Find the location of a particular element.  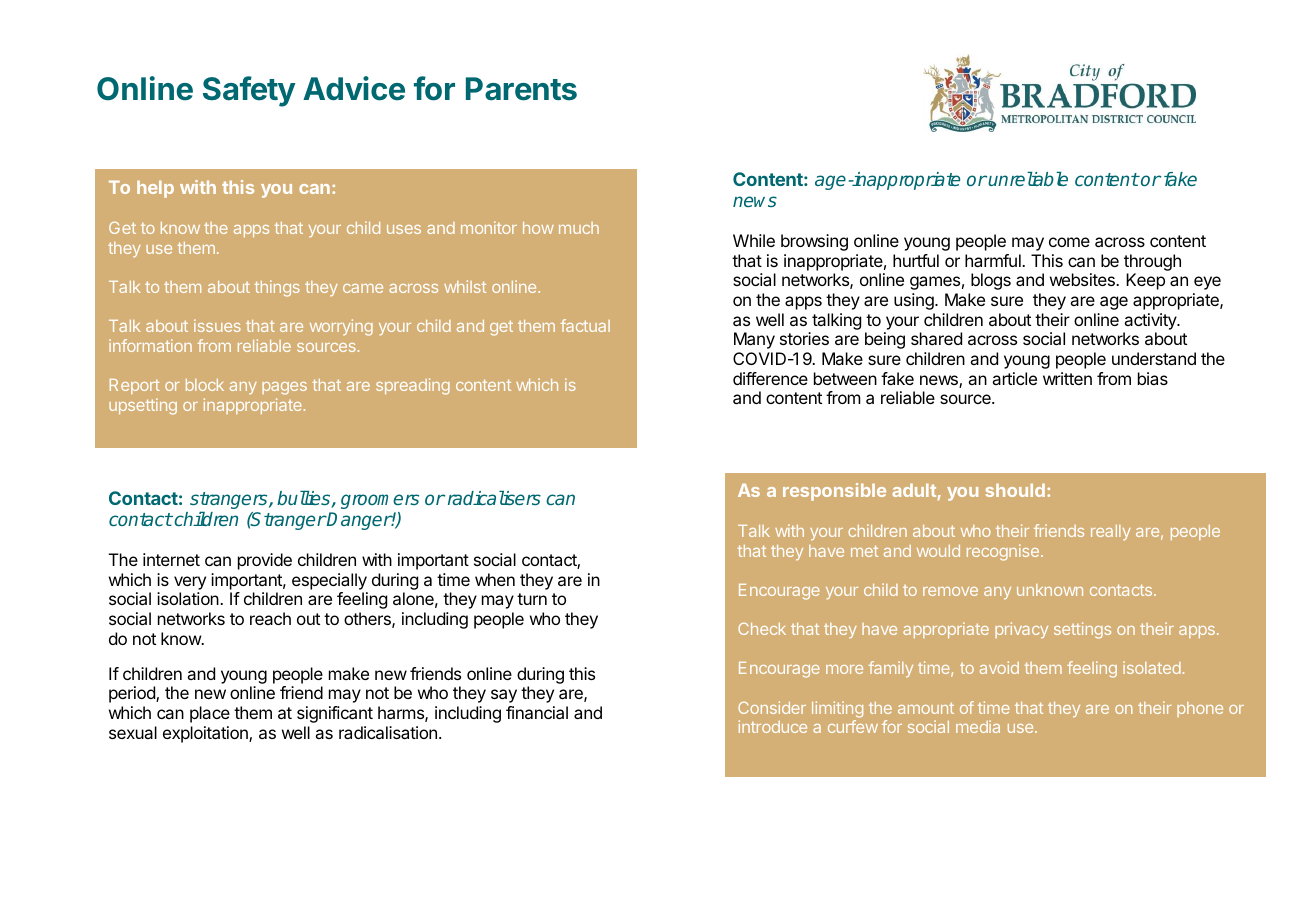

issues is located at coordinates (217, 325).
